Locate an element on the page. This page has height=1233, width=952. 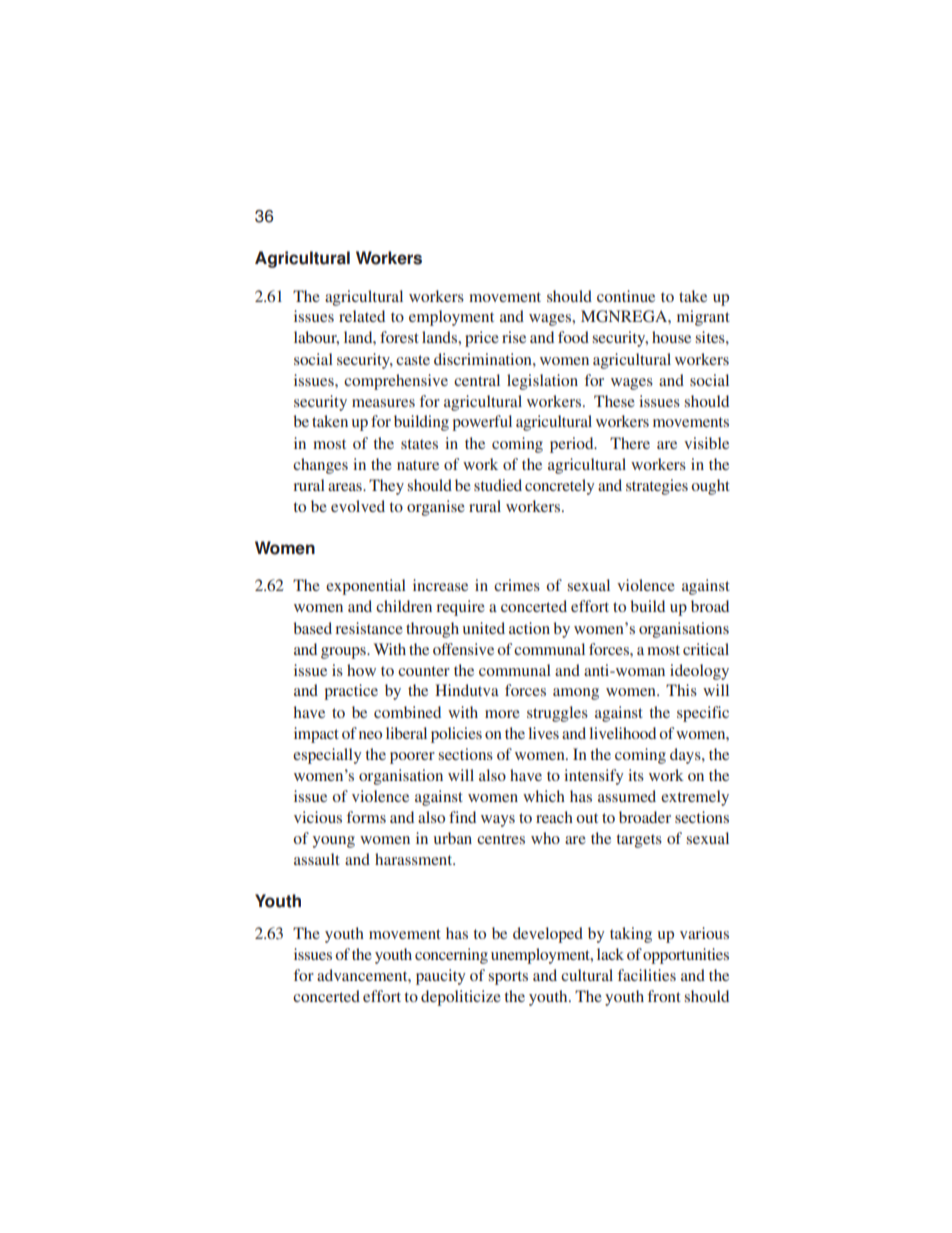
related is located at coordinates (362, 316).
